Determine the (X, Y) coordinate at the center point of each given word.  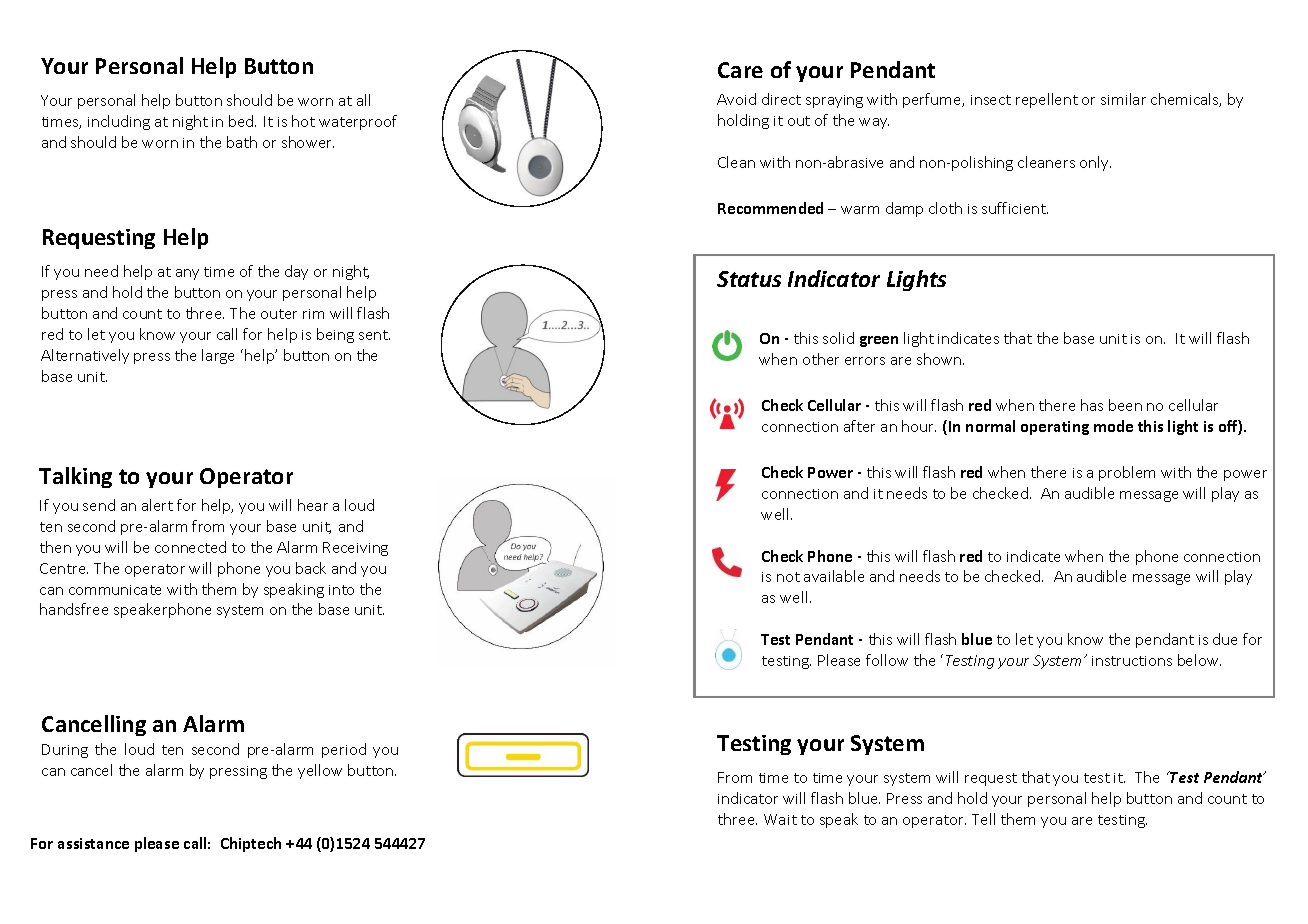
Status (749, 279)
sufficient (1015, 208)
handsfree (74, 609)
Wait (780, 819)
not (788, 577)
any (187, 274)
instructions (1132, 661)
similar (1123, 99)
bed (242, 121)
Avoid (736, 99)
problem (1127, 473)
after (859, 426)
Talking (75, 477)
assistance (93, 843)
